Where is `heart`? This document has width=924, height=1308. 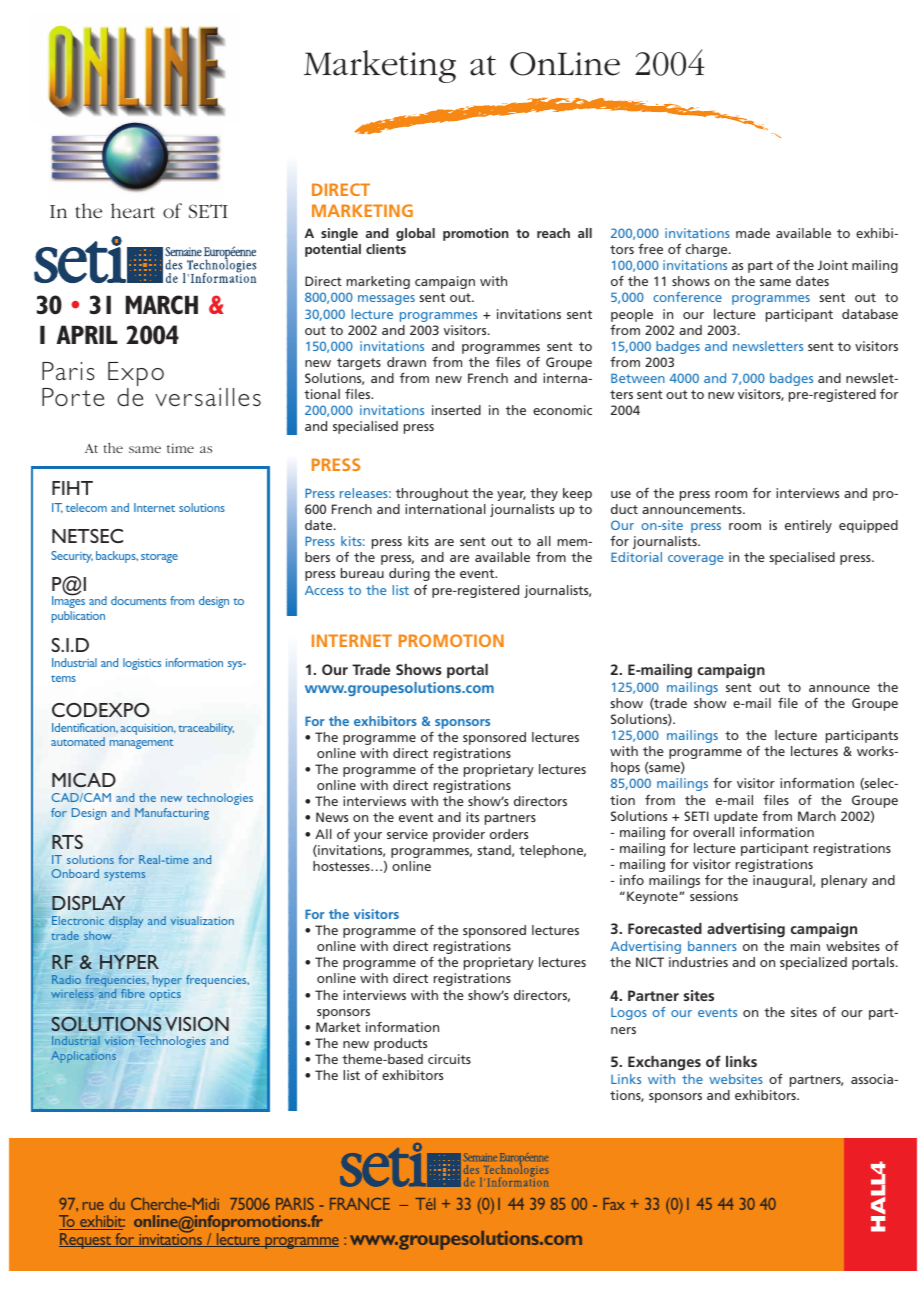 heart is located at coordinates (133, 210).
